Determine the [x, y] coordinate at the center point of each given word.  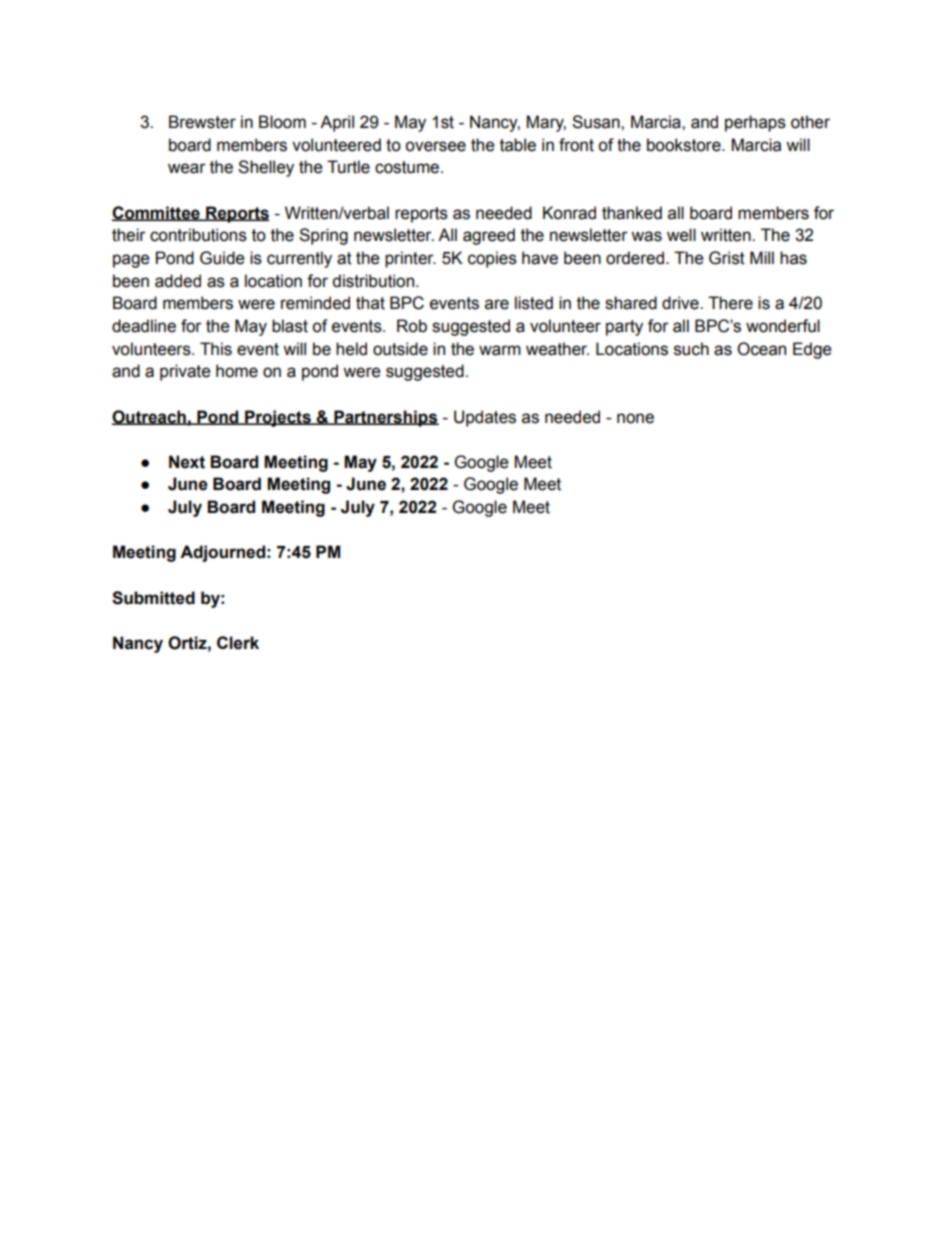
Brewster [202, 122]
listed [534, 303]
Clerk [238, 643]
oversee [435, 146]
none [635, 418]
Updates [485, 418]
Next [187, 462]
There [730, 303]
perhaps [755, 123]
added [178, 281]
